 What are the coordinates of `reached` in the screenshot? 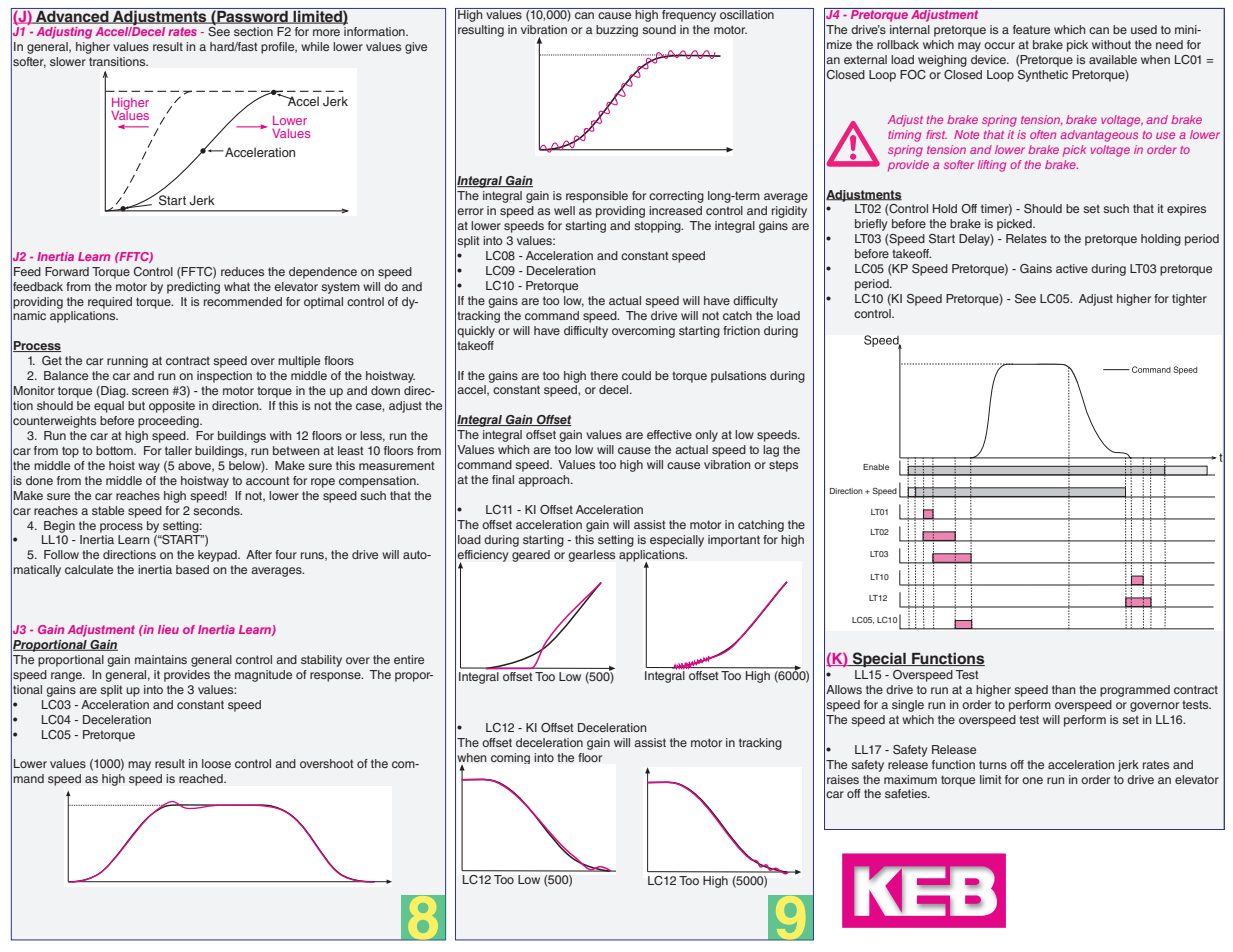 It's located at (202, 778).
